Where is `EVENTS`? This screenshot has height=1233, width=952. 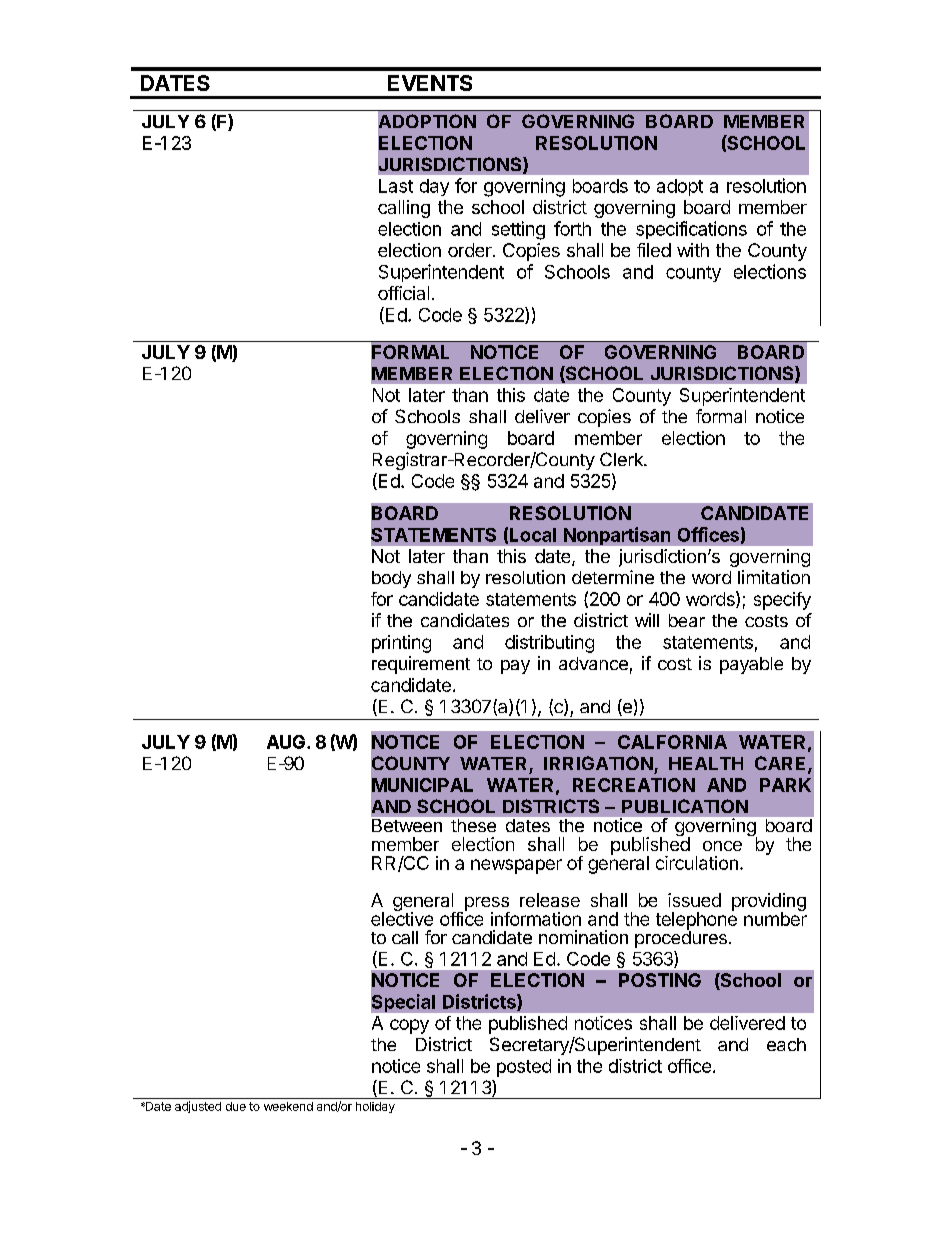
EVENTS is located at coordinates (430, 83).
